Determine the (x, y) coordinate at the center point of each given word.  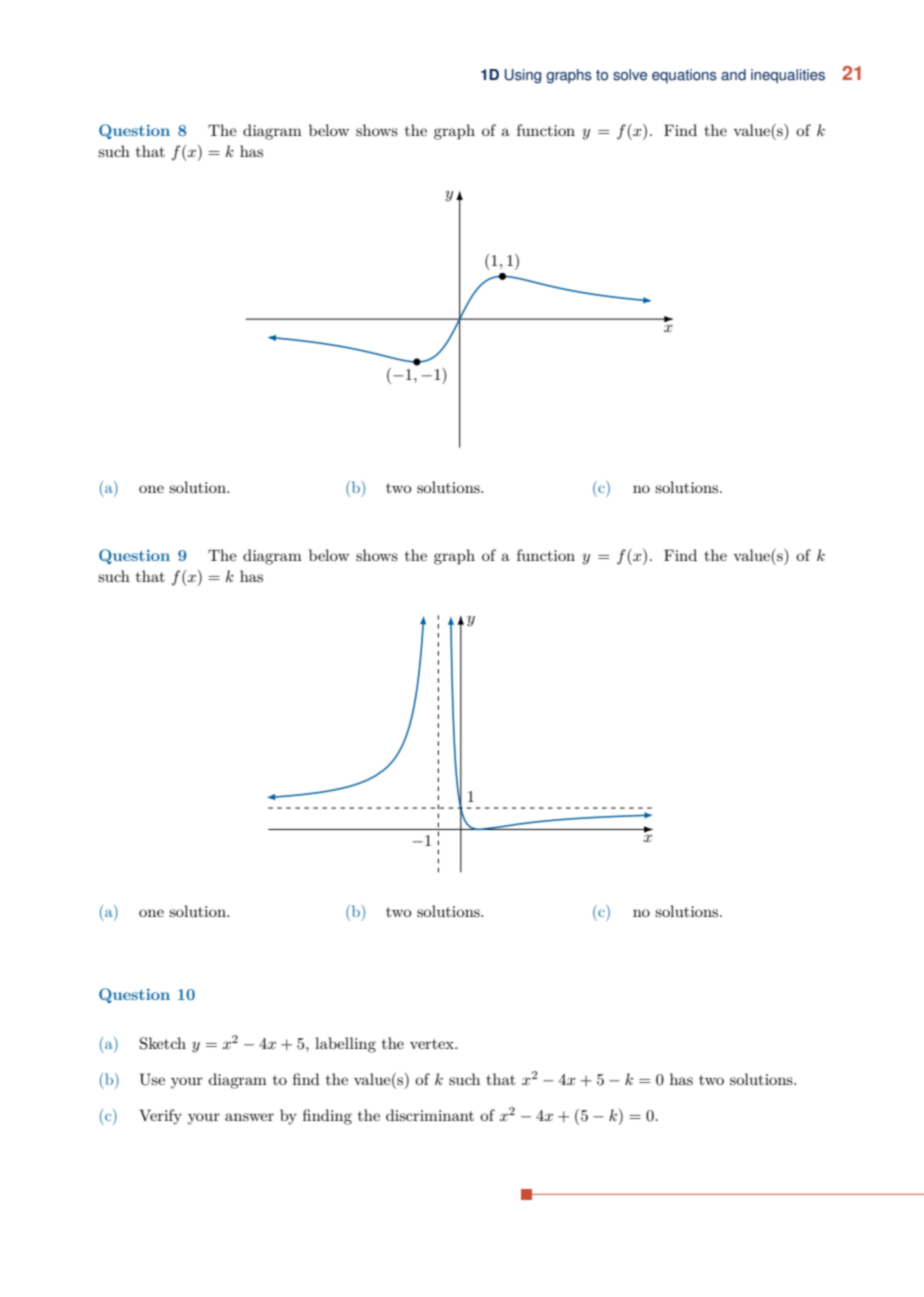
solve (630, 75)
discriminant (430, 1115)
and (733, 75)
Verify (160, 1117)
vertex (433, 1044)
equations (684, 76)
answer (249, 1117)
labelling (345, 1045)
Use (152, 1079)
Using (523, 76)
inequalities (788, 76)
